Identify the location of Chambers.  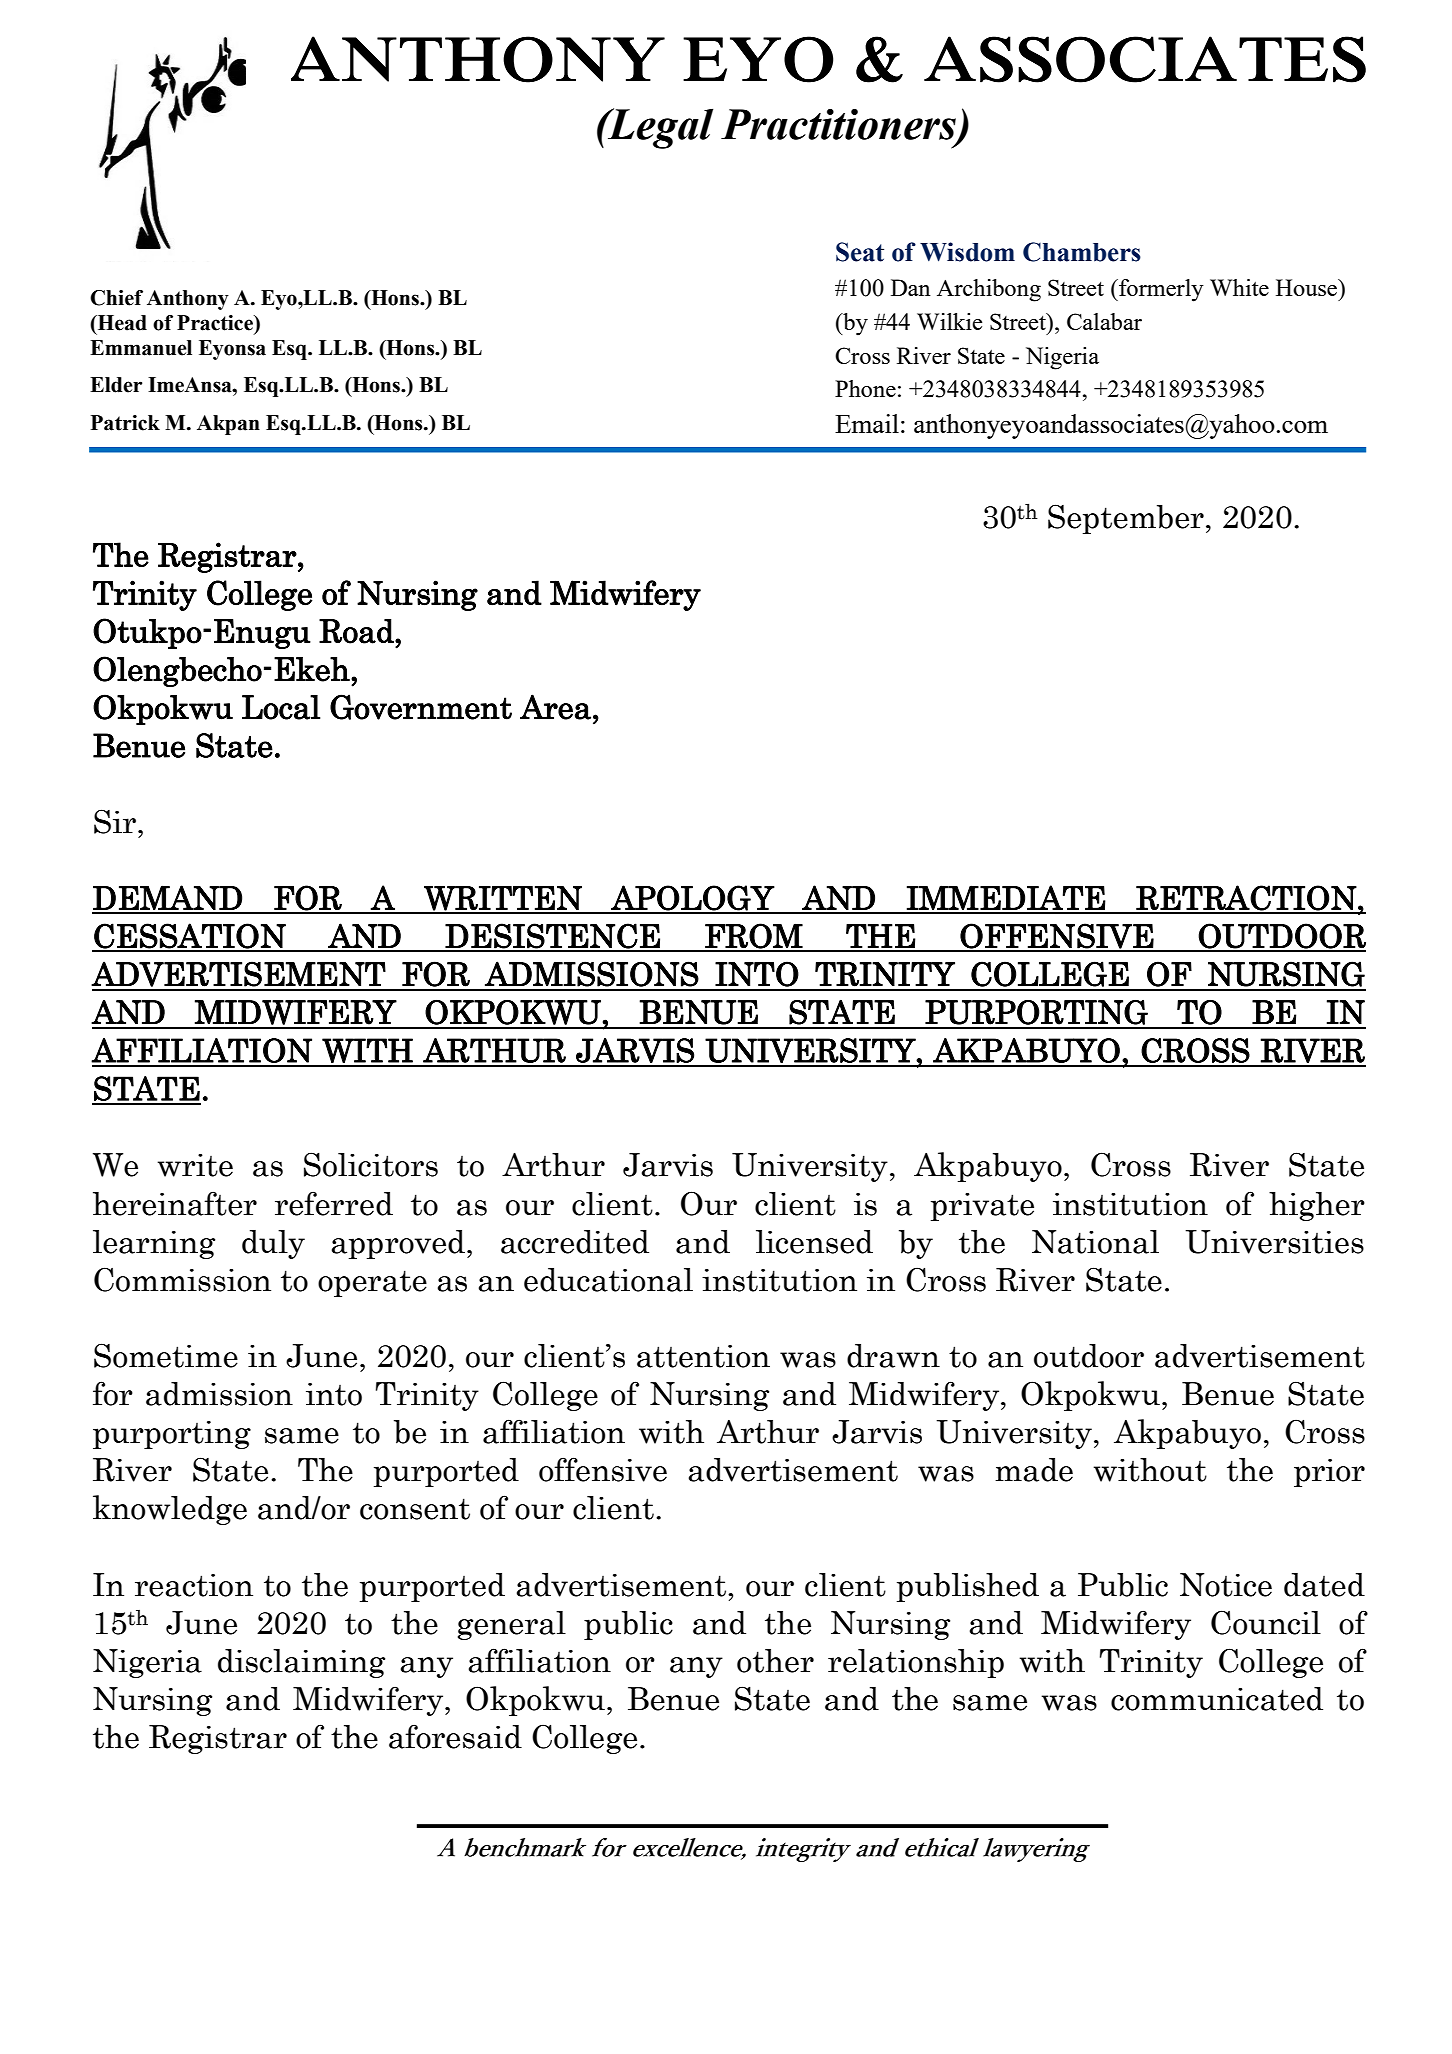
(1082, 252).
